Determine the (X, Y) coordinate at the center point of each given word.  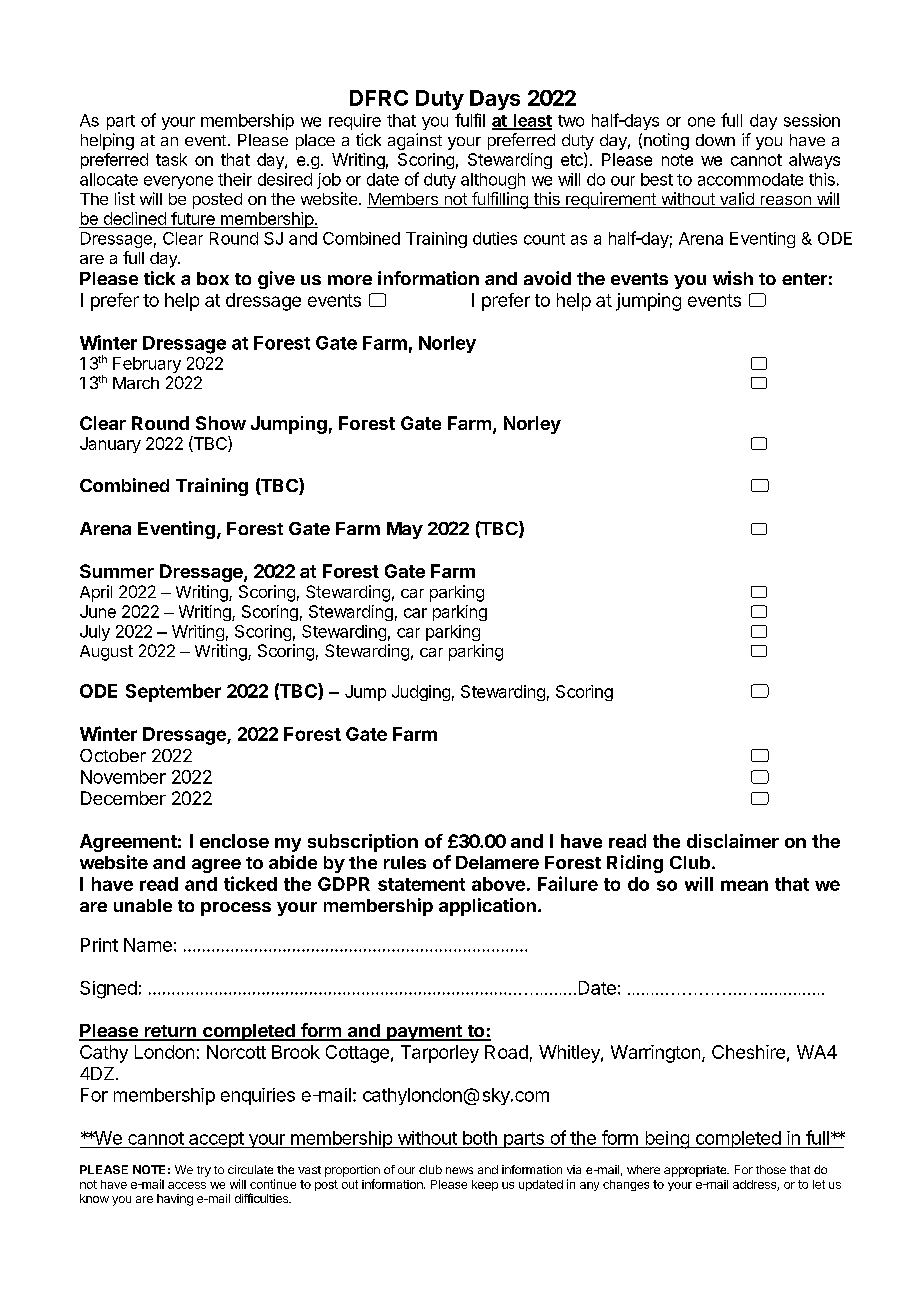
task (171, 159)
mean (744, 885)
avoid (547, 278)
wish (733, 278)
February (147, 365)
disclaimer (733, 841)
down (715, 140)
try (204, 1171)
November (123, 777)
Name (148, 945)
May (405, 530)
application (487, 907)
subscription (363, 843)
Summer (117, 571)
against (415, 141)
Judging (421, 693)
